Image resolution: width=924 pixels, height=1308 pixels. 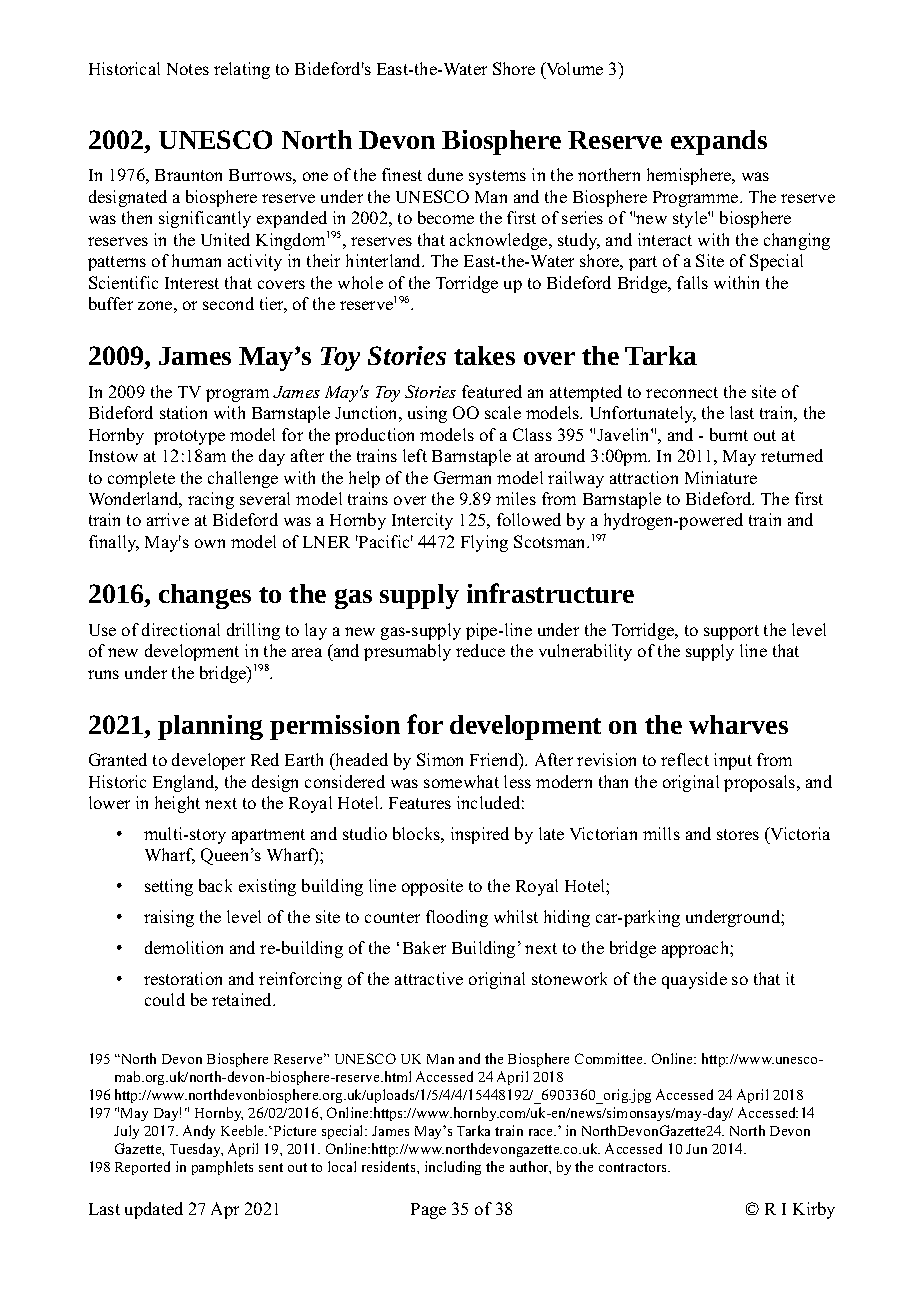 I want to click on expands, so click(x=719, y=142).
